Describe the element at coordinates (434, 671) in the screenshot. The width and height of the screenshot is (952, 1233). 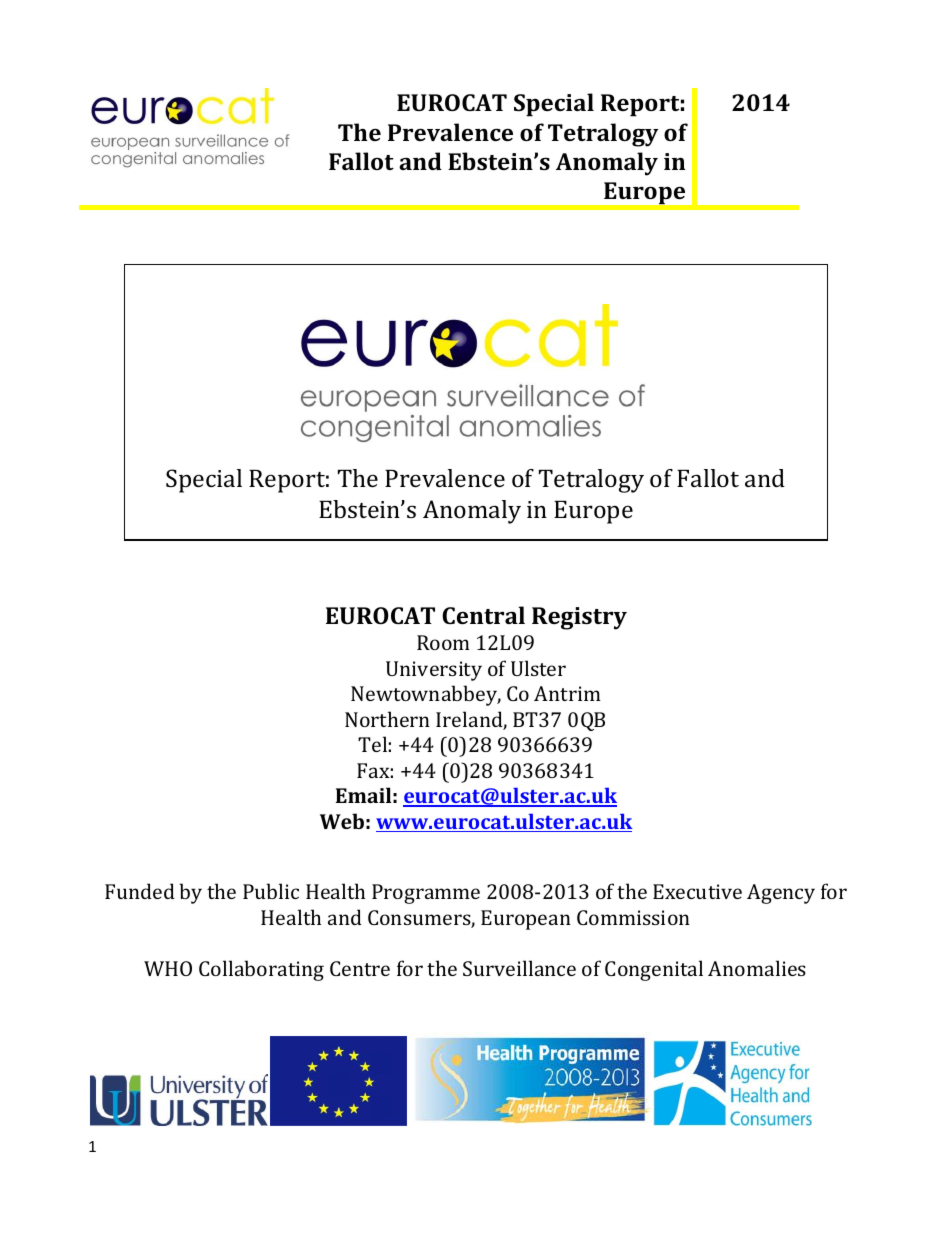
I see `University` at that location.
